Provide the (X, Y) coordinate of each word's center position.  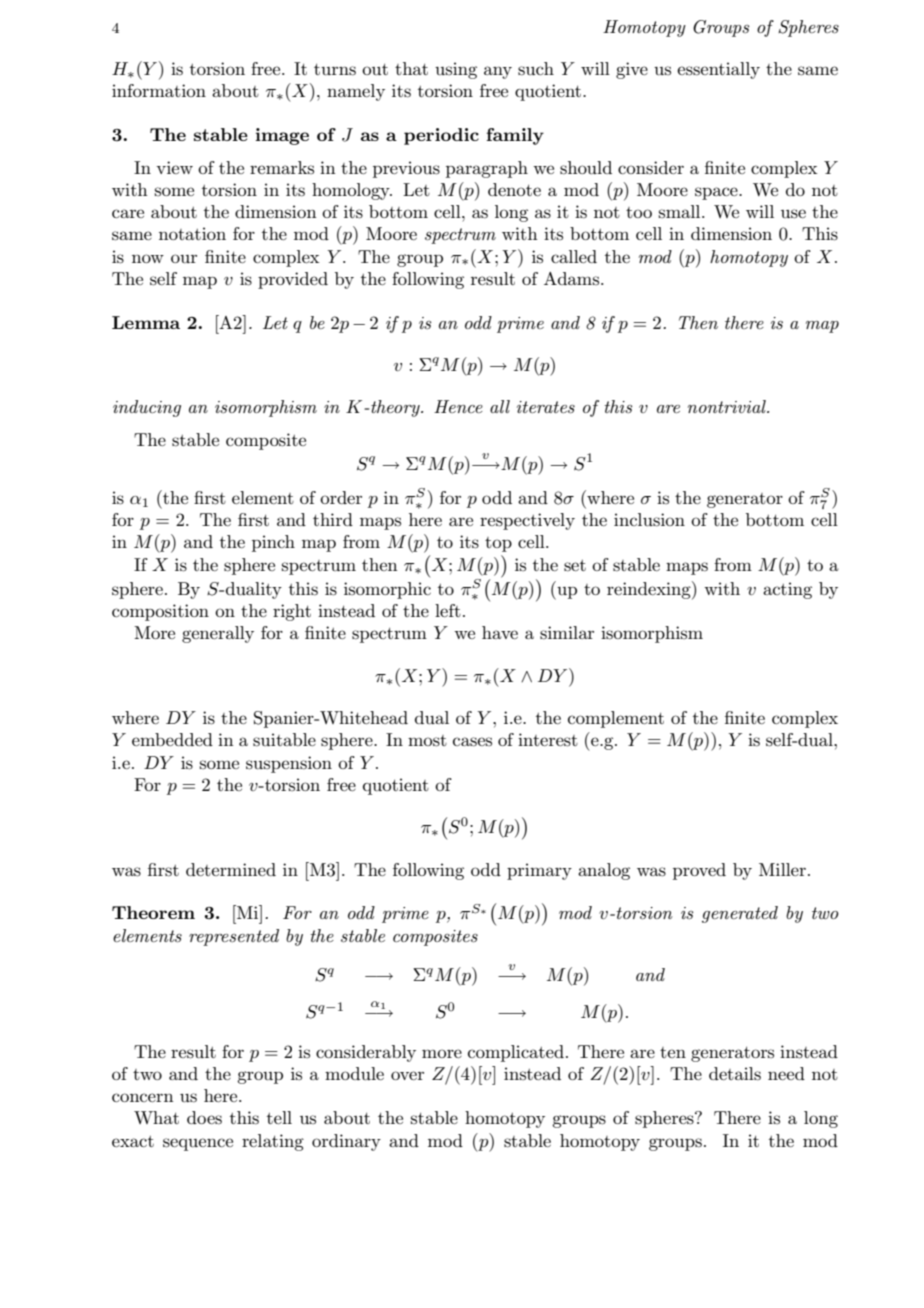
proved (699, 871)
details (735, 1074)
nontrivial (728, 406)
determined (231, 869)
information (159, 90)
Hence (458, 406)
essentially (718, 70)
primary (539, 871)
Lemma (146, 322)
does (204, 1118)
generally (218, 634)
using (456, 70)
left (448, 610)
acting (787, 590)
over (407, 1075)
